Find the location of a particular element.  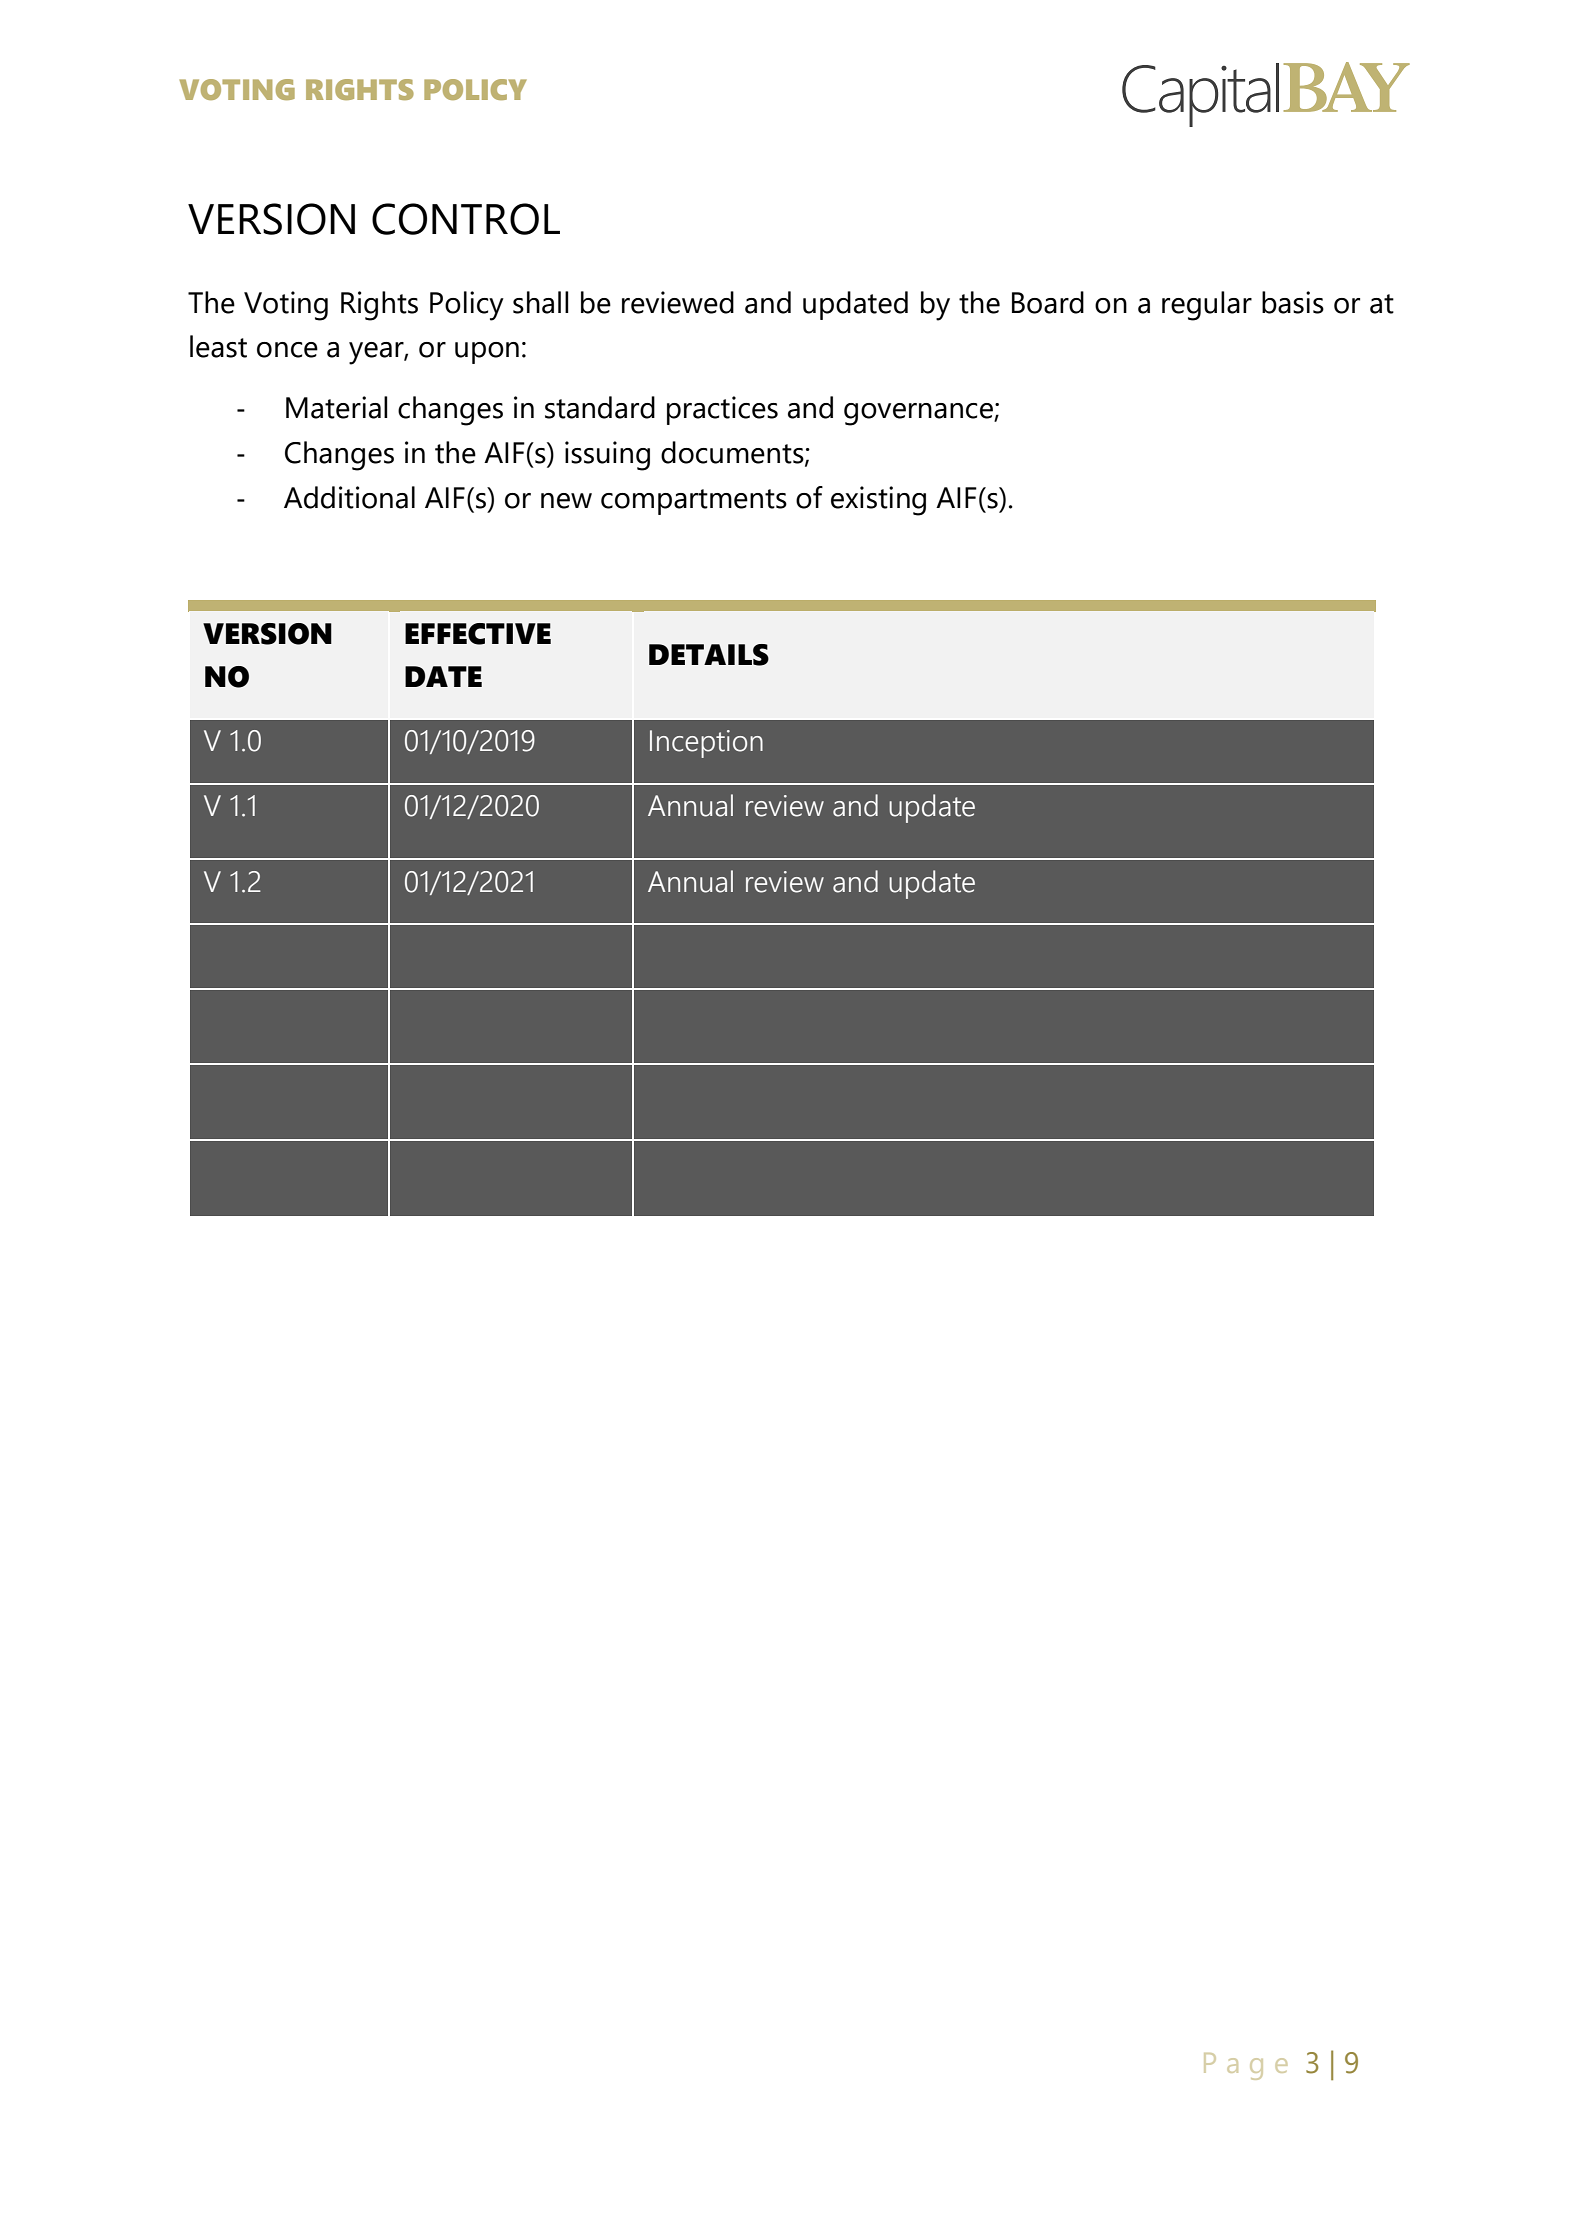

shall is located at coordinates (541, 302).
